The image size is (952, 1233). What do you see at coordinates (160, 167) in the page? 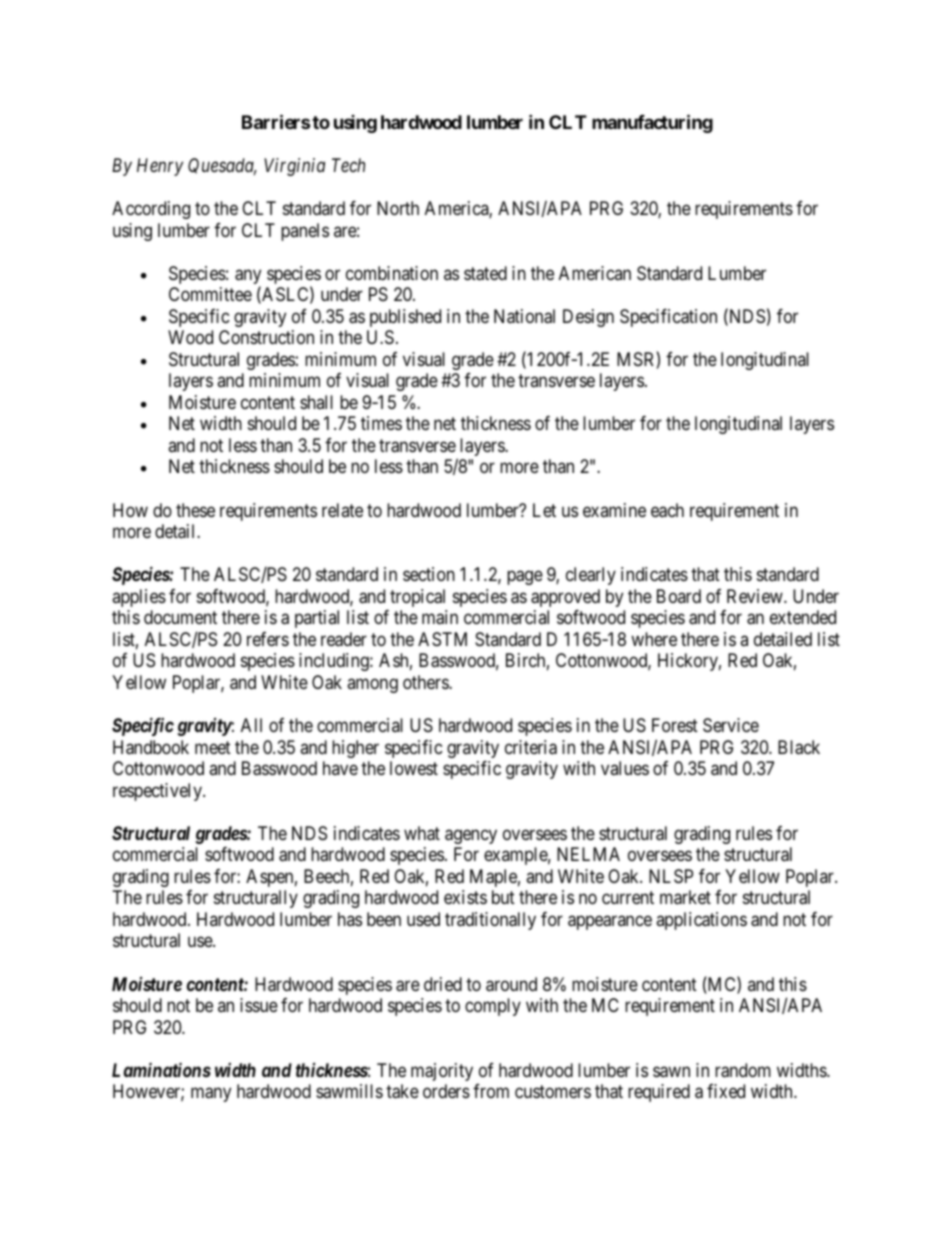
I see `Henry` at bounding box center [160, 167].
